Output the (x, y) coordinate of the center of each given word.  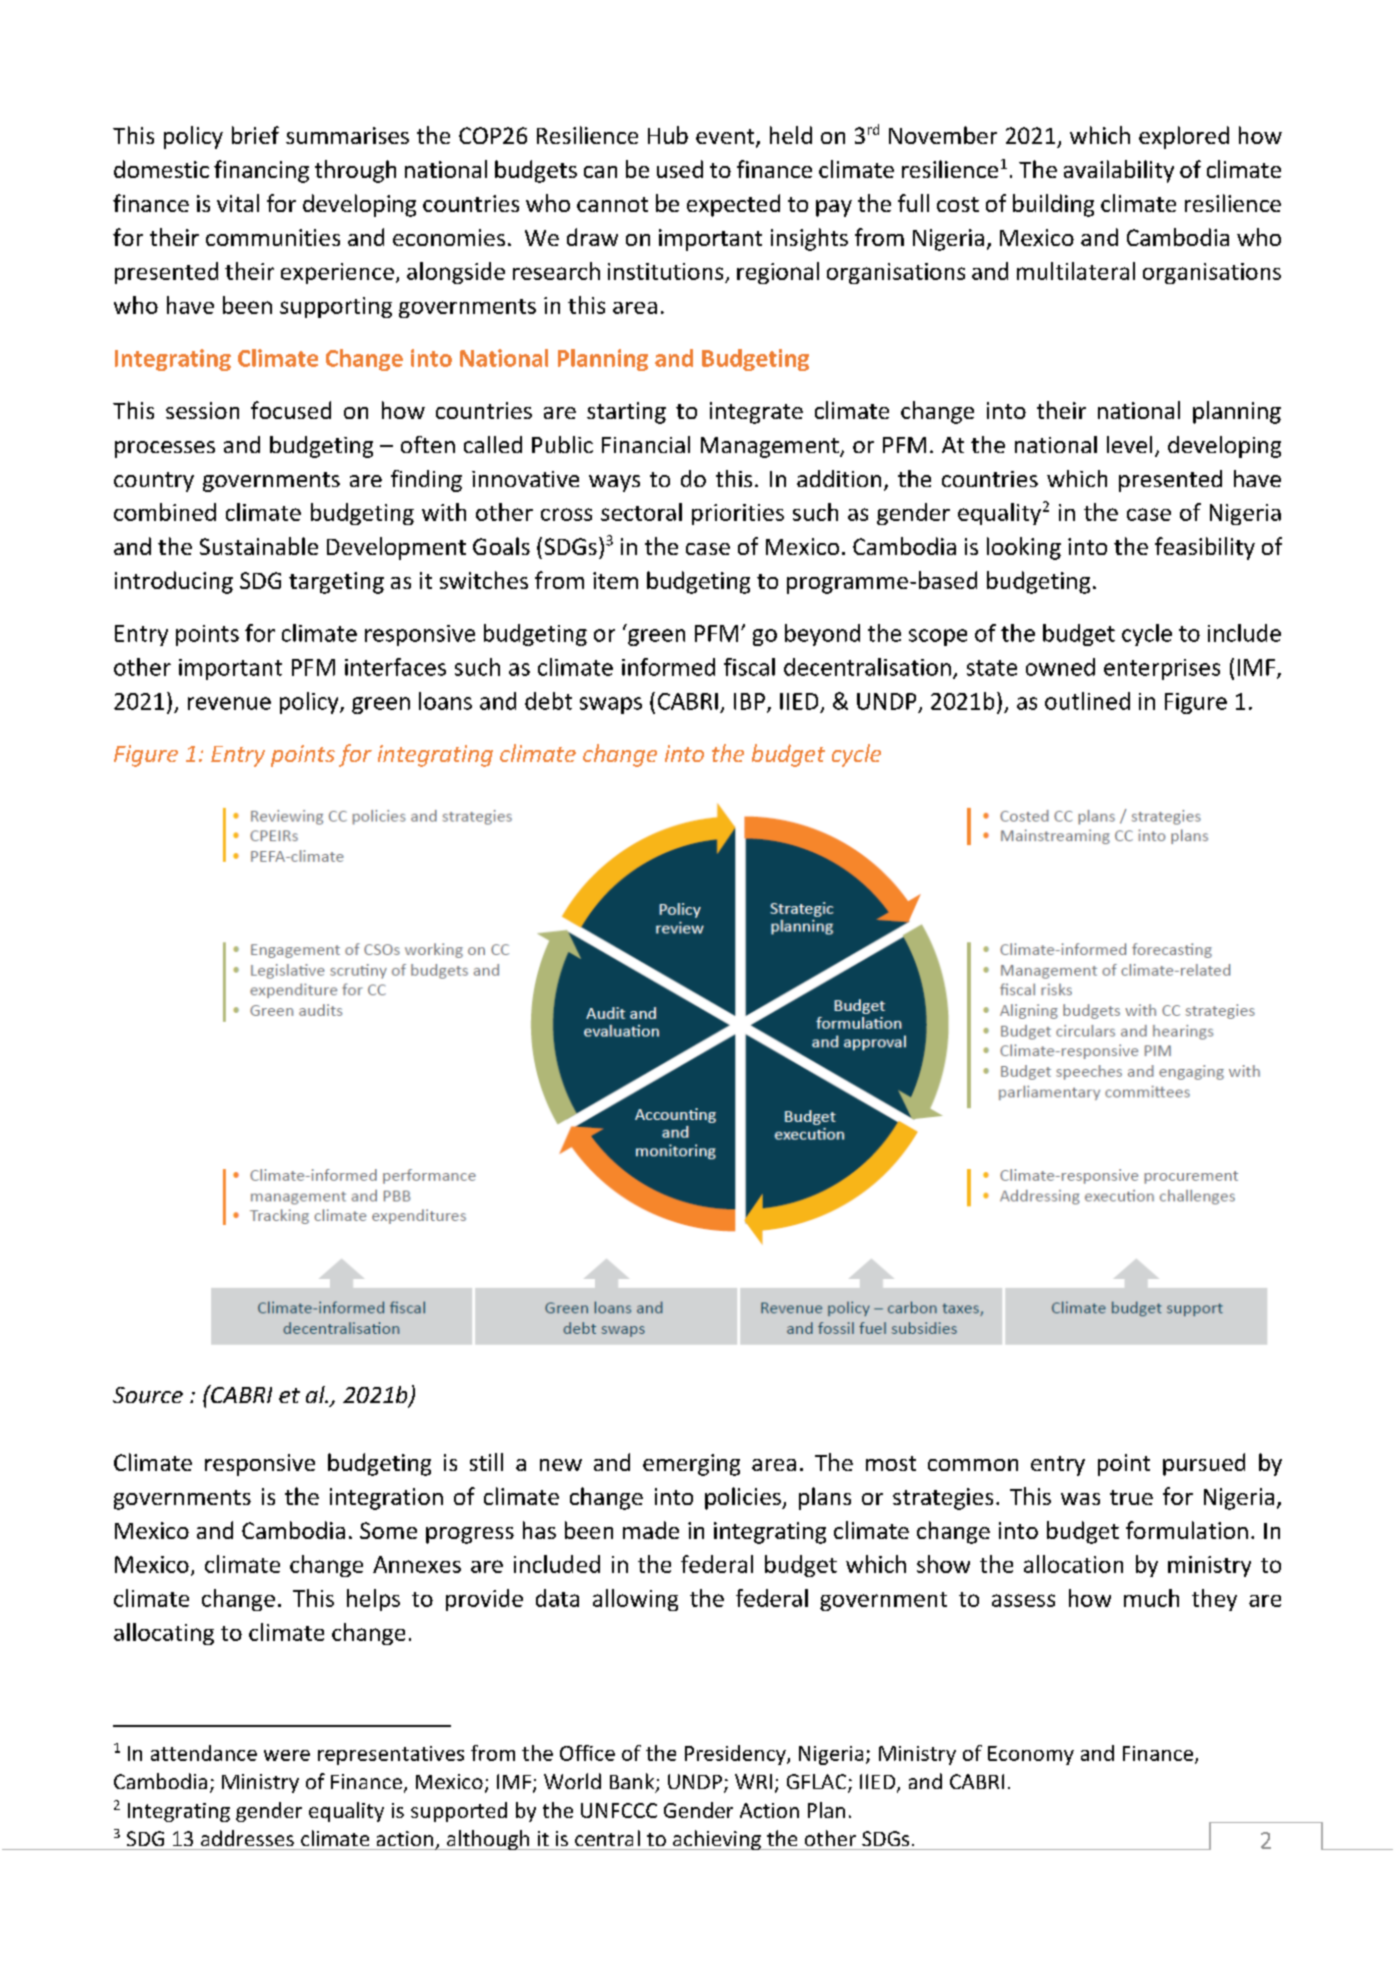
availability (1119, 171)
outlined (1087, 701)
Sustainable (259, 546)
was (1080, 1499)
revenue (229, 703)
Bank (633, 1782)
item (615, 580)
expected (733, 205)
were (287, 1755)
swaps (611, 705)
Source (148, 1395)
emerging (691, 1465)
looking (1024, 548)
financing (261, 171)
